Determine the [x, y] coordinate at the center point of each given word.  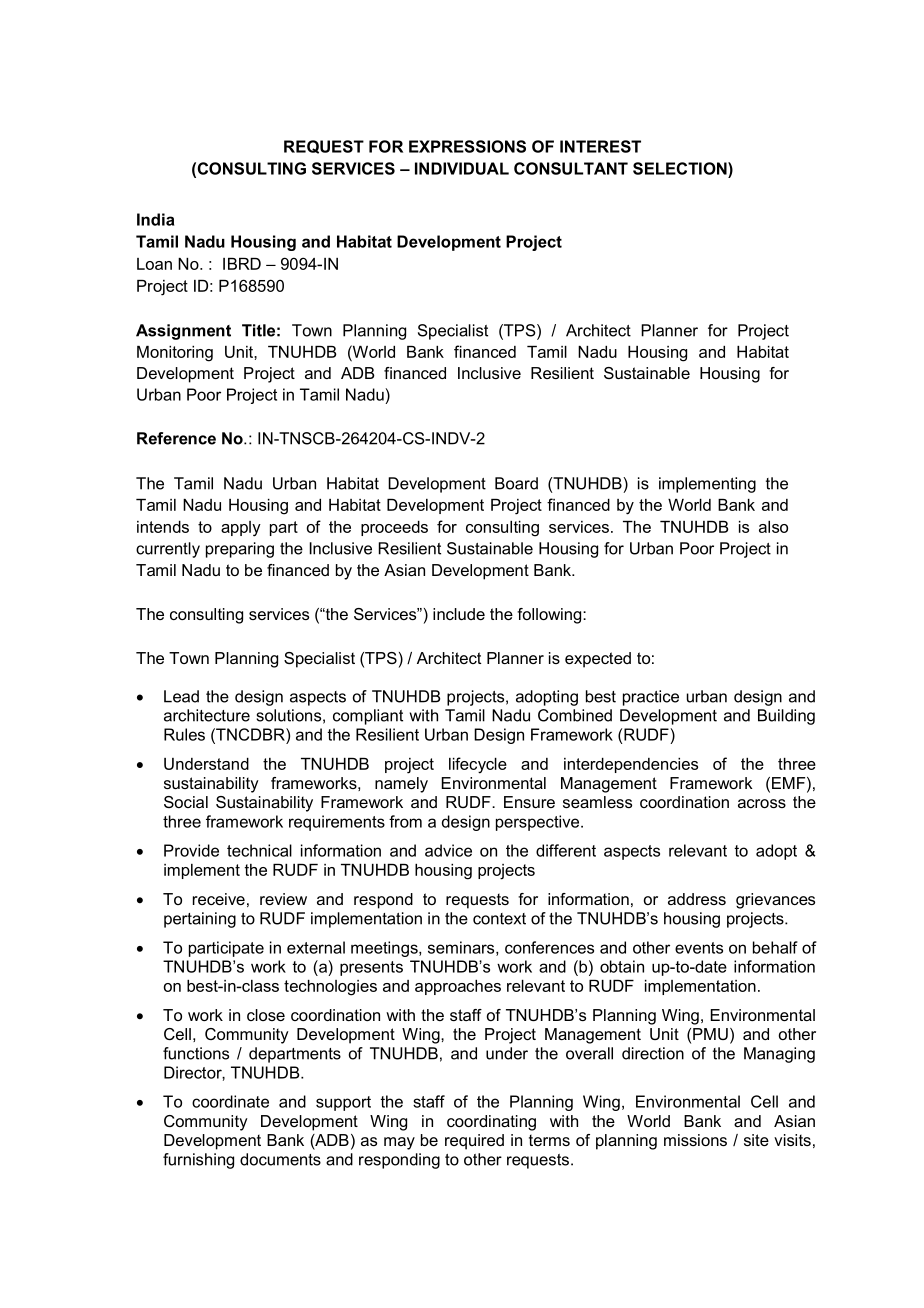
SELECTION [681, 168]
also [773, 527]
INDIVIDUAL [462, 168]
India [155, 219]
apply [241, 529]
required [474, 1142]
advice [448, 850]
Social [186, 802]
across [762, 803]
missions [695, 1140]
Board [516, 483]
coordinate [230, 1101]
